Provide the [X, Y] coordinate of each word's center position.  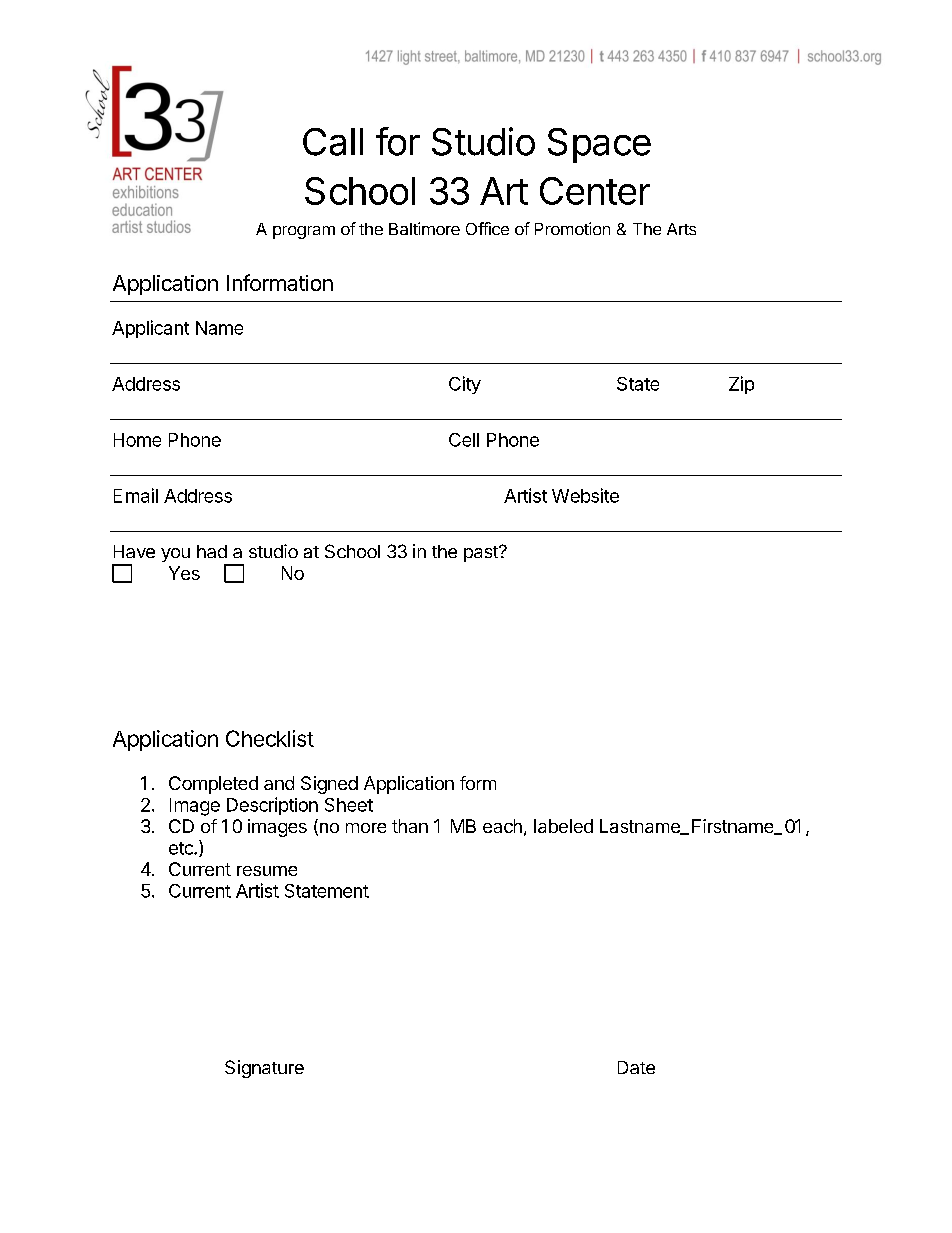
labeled [563, 826]
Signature [264, 1069]
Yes [184, 573]
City [465, 385]
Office [487, 228]
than [410, 826]
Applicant [150, 329]
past [482, 554]
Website [585, 495]
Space [599, 145]
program [304, 232]
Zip [741, 385]
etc [182, 848]
